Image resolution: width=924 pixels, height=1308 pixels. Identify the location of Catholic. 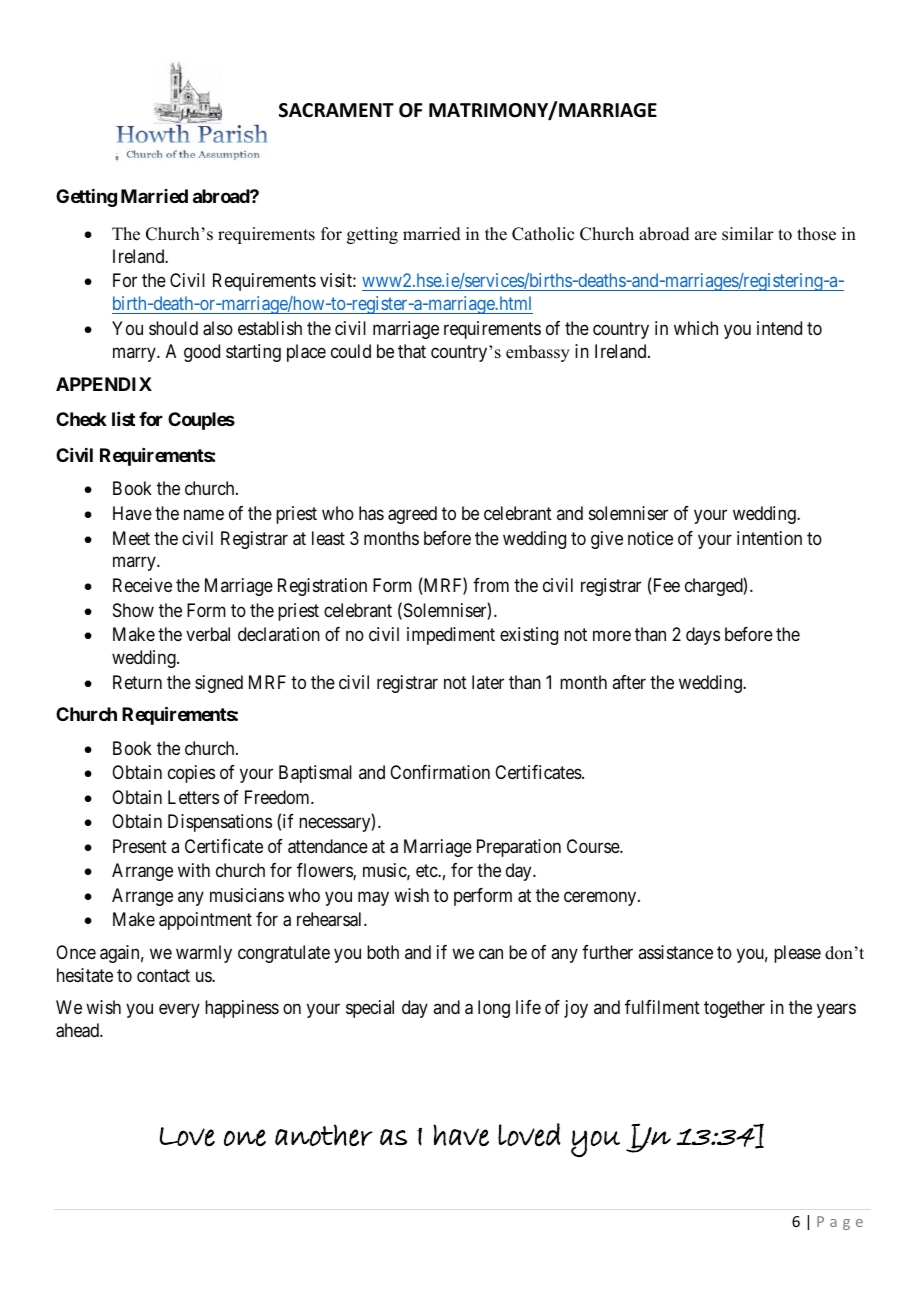
(543, 234).
